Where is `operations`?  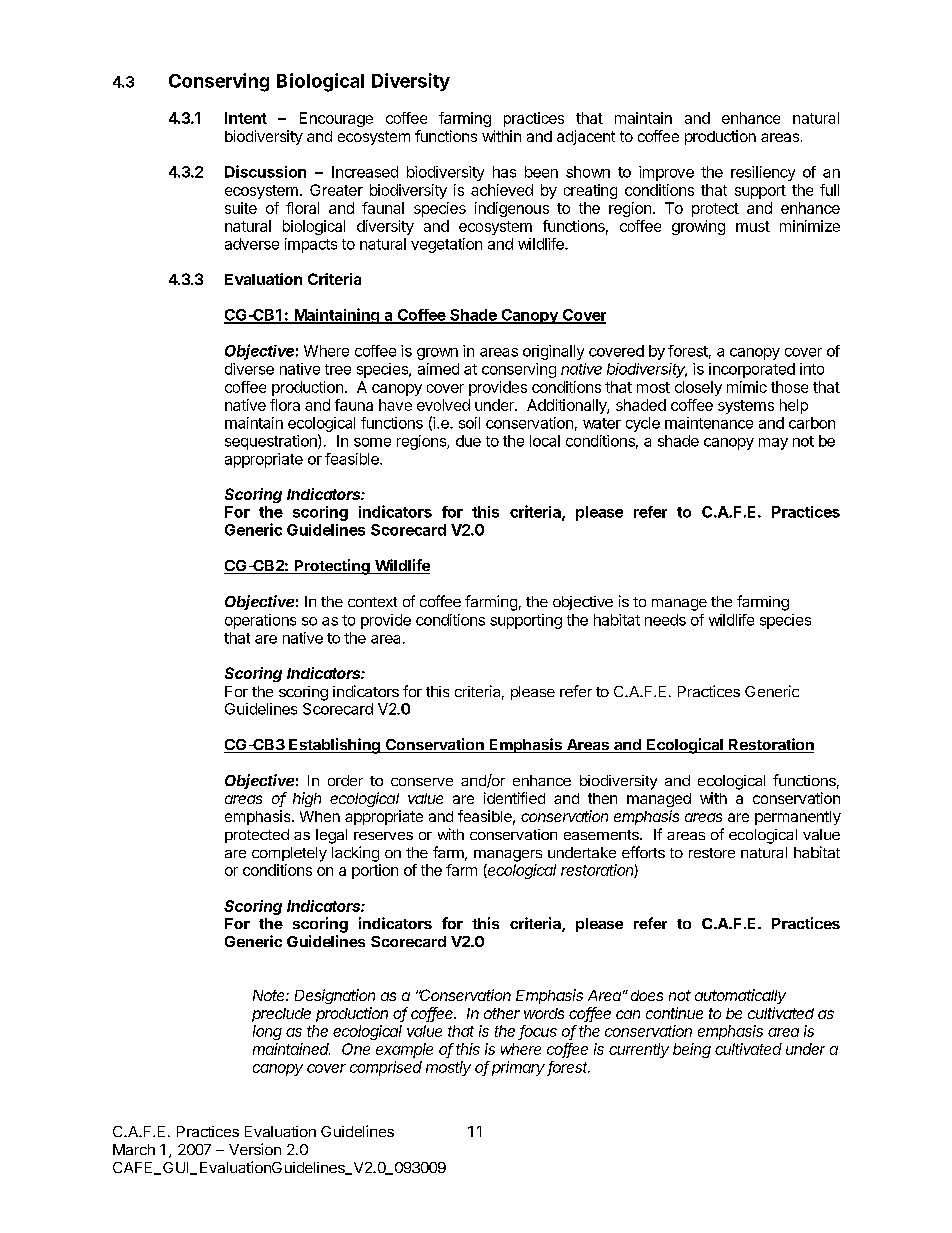 operations is located at coordinates (260, 621).
